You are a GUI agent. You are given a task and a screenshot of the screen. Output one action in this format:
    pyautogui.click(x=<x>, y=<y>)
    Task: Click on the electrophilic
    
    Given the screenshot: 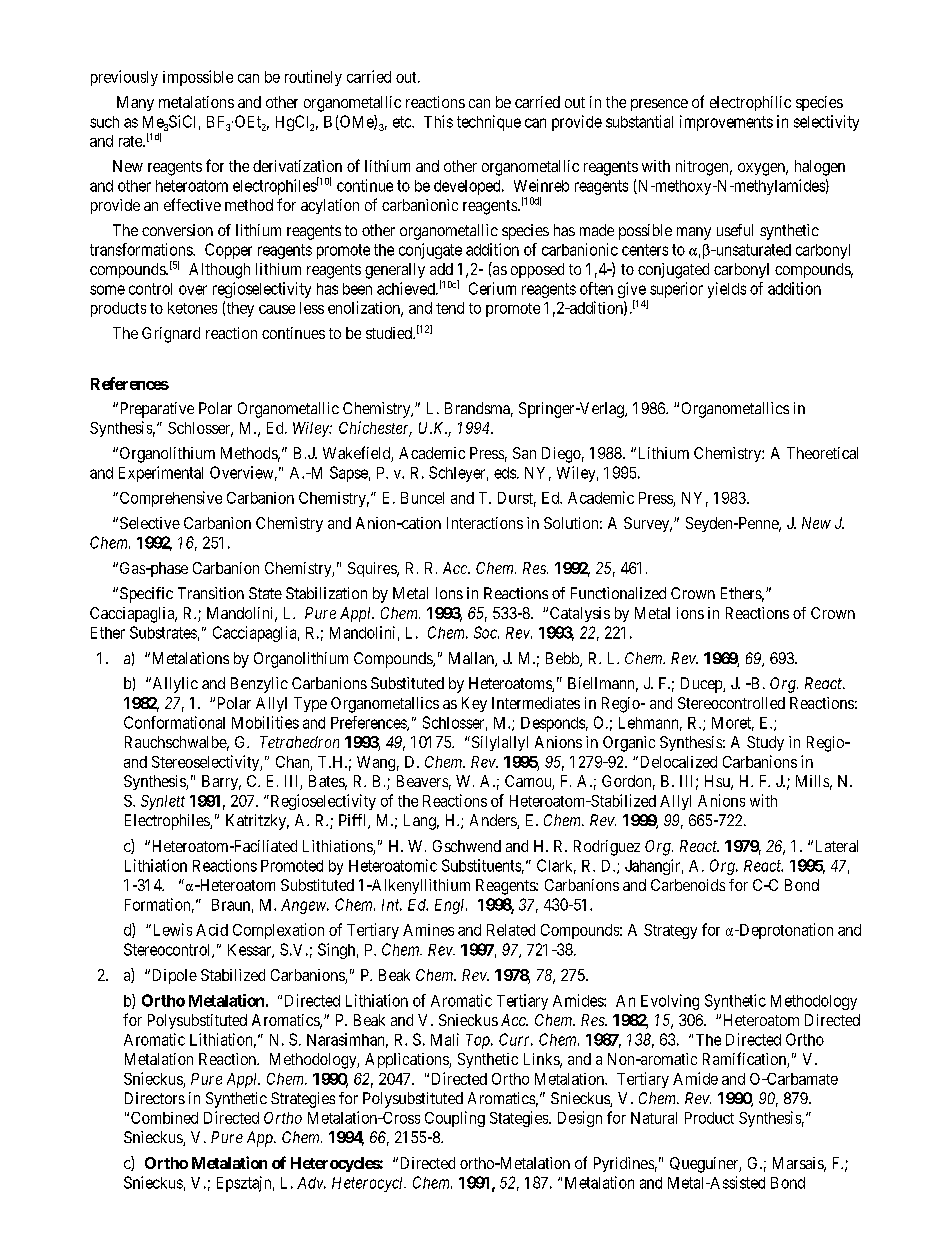 What is the action you would take?
    pyautogui.click(x=750, y=103)
